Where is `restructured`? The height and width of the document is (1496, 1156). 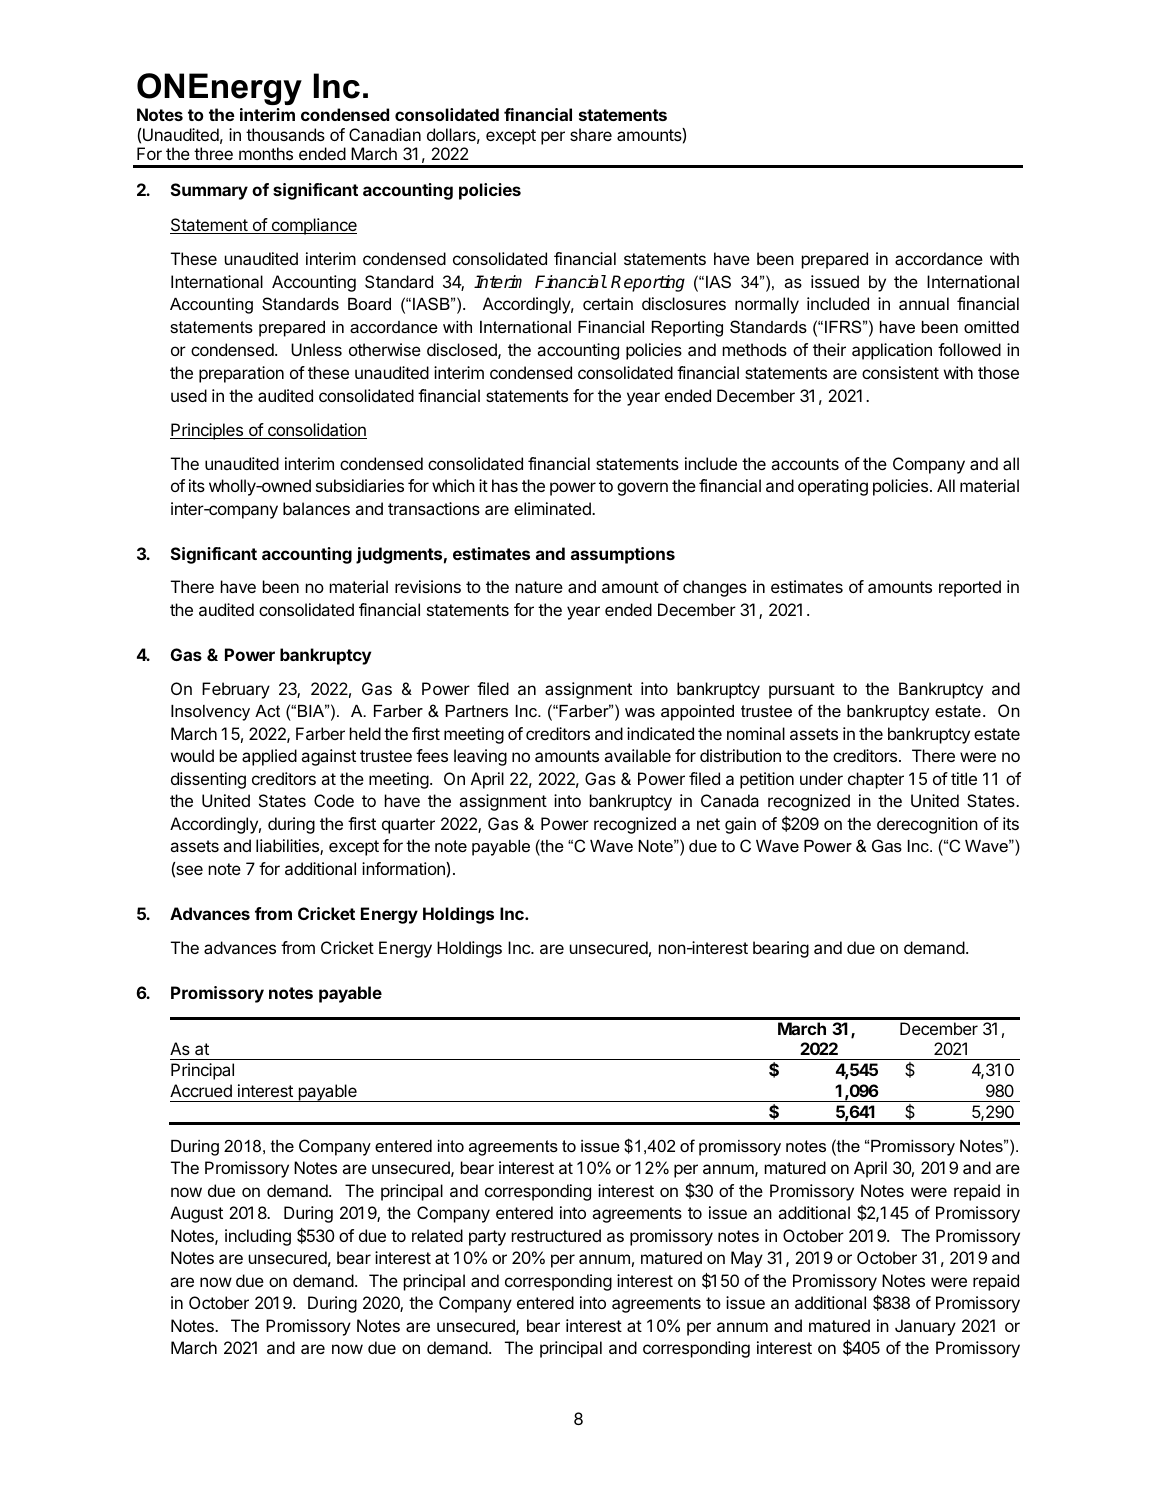
restructured is located at coordinates (556, 1235).
